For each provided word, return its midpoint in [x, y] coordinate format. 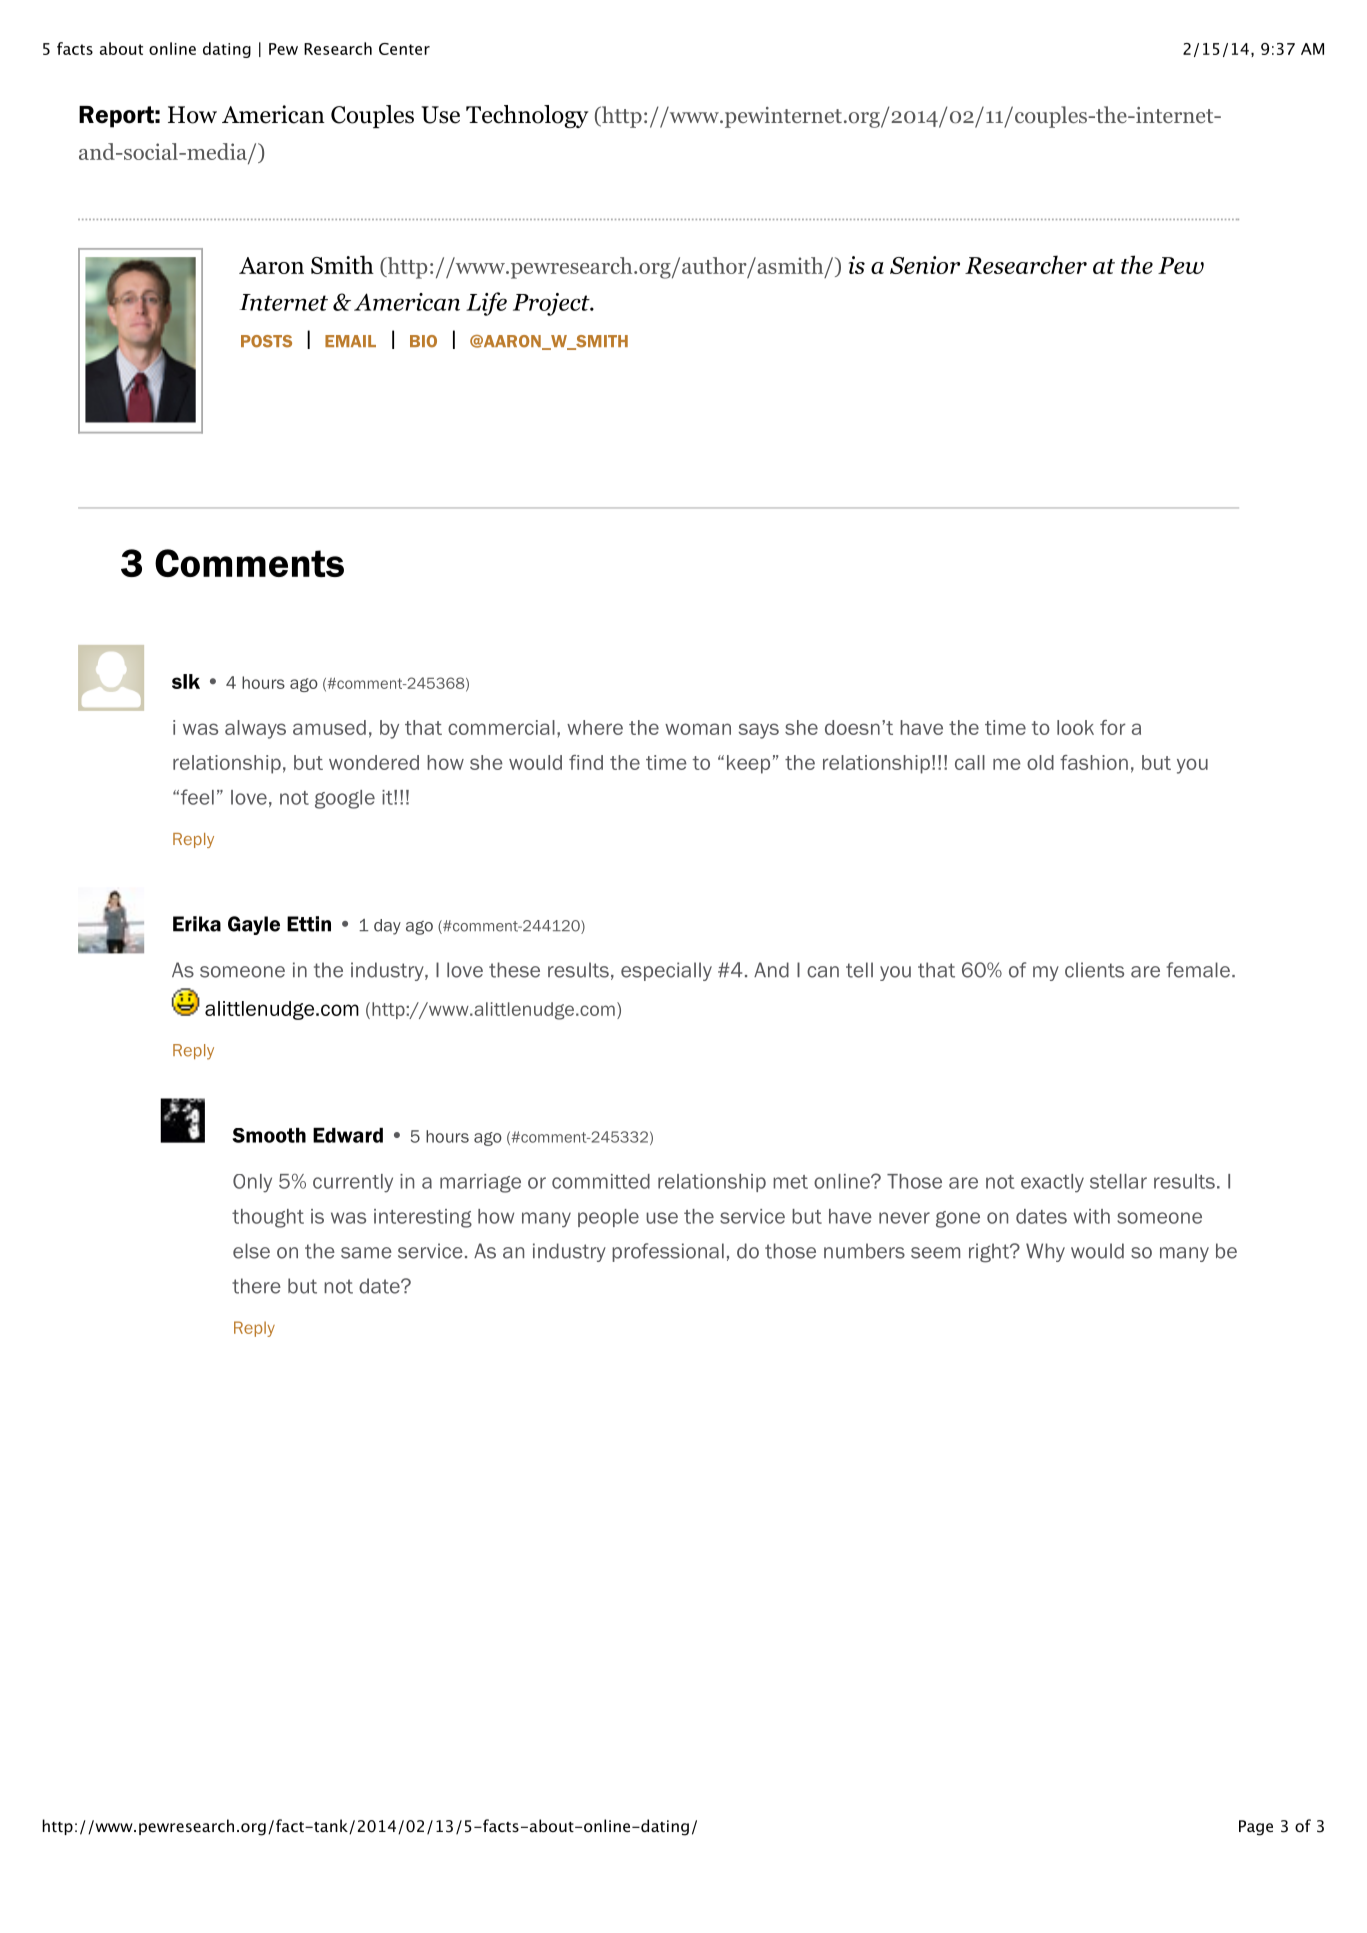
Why [1045, 1252]
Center [404, 49]
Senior [925, 265]
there [256, 1286]
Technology [527, 116]
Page [1256, 1828]
